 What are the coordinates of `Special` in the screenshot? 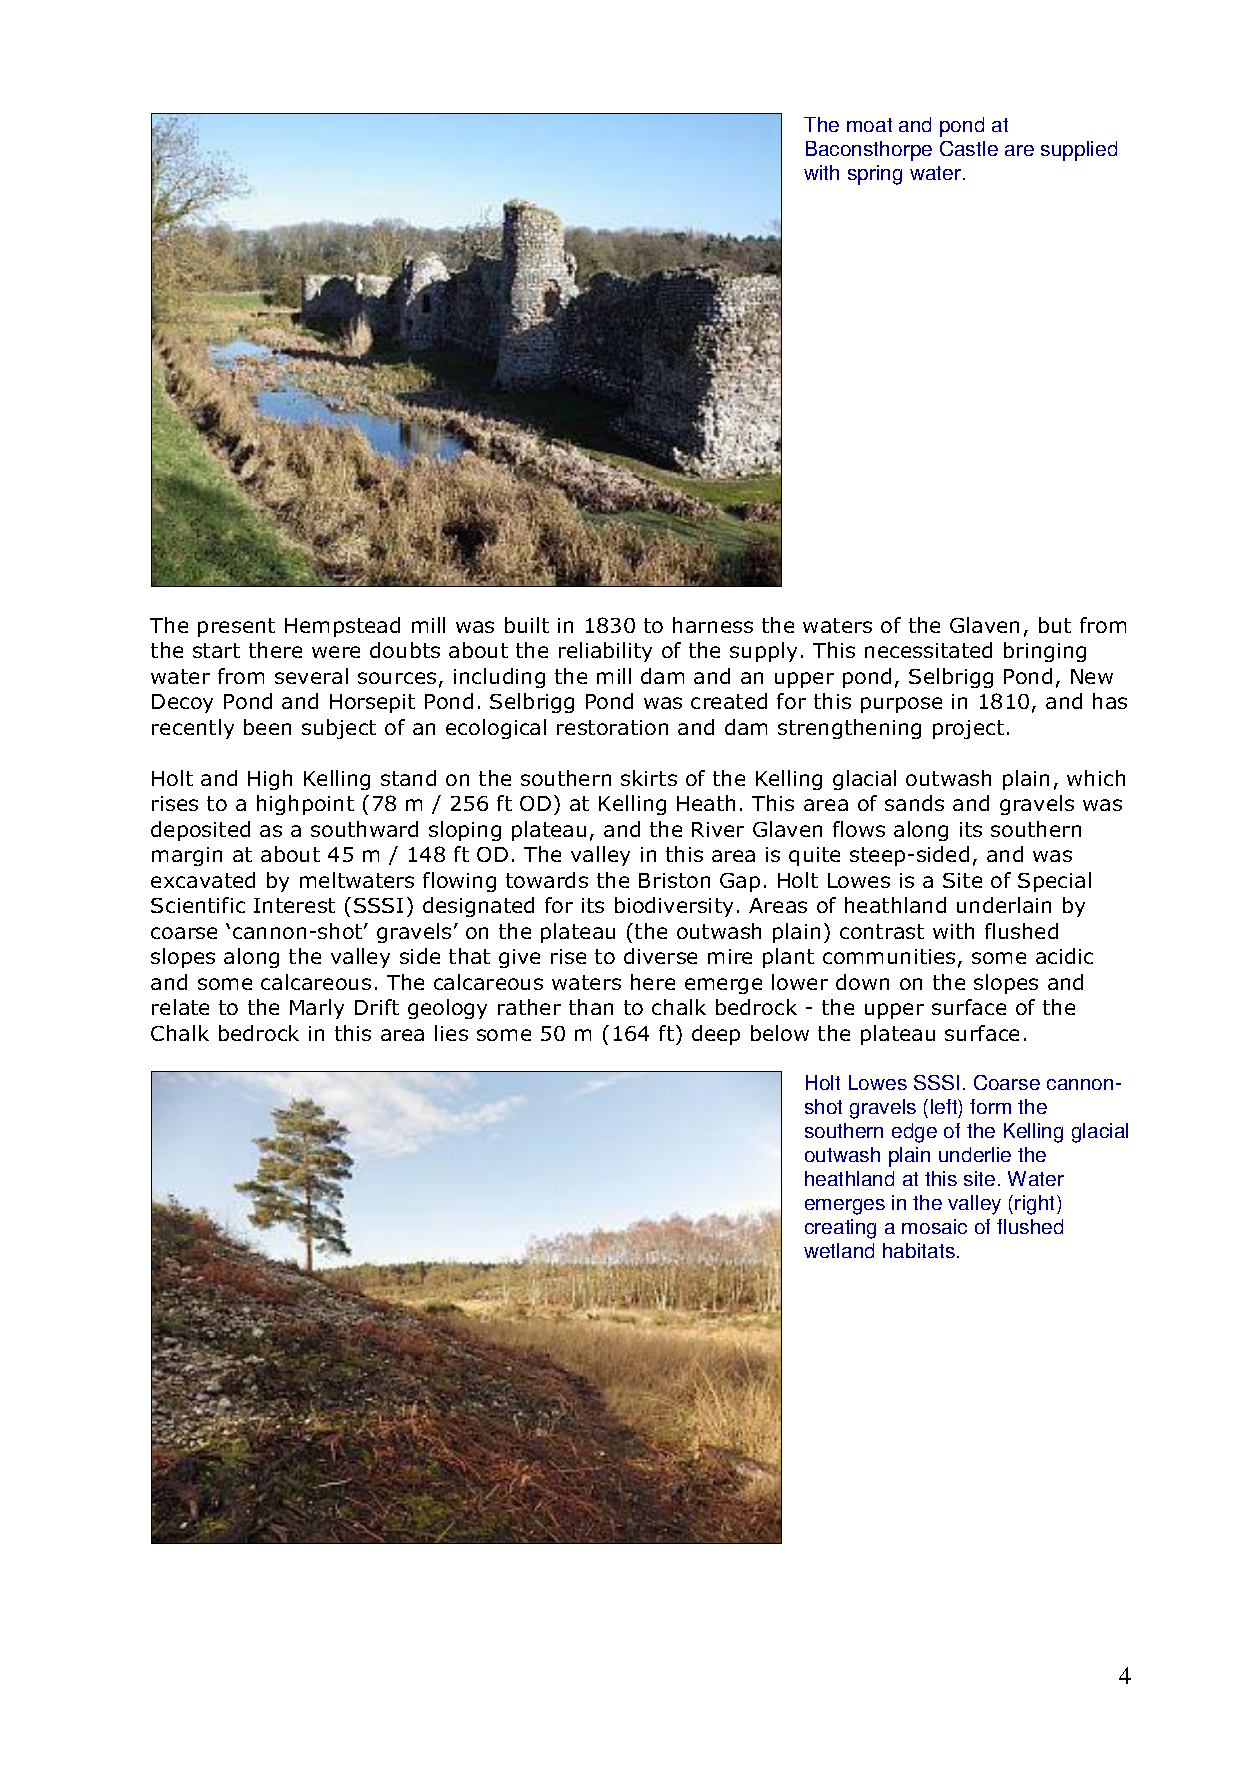 It's located at (1054, 882).
